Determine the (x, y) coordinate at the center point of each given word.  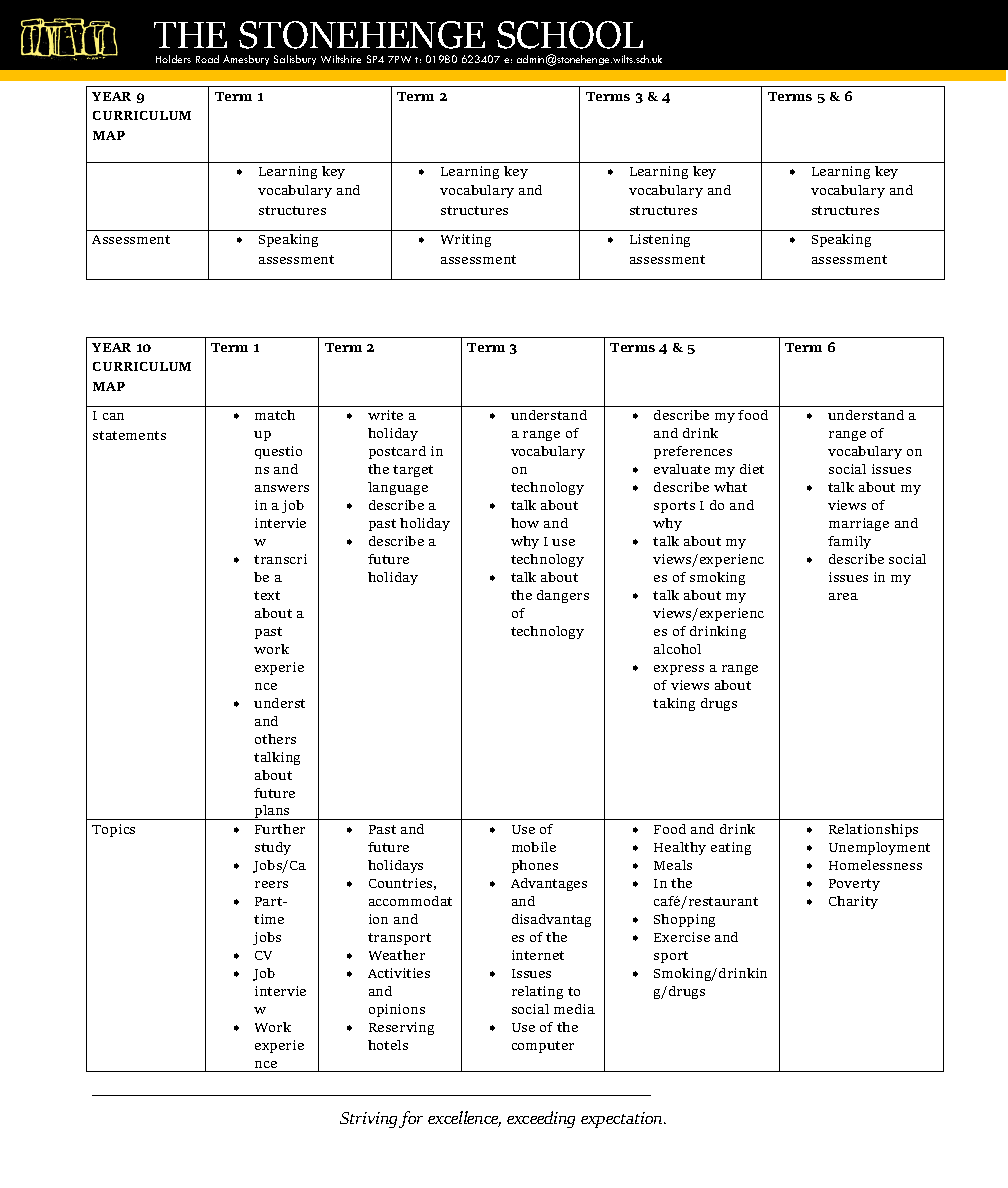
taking (674, 704)
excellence (464, 1119)
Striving (370, 1120)
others (275, 739)
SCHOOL (570, 35)
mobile (534, 847)
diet (752, 469)
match (275, 415)
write (385, 415)
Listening (660, 240)
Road (207, 59)
